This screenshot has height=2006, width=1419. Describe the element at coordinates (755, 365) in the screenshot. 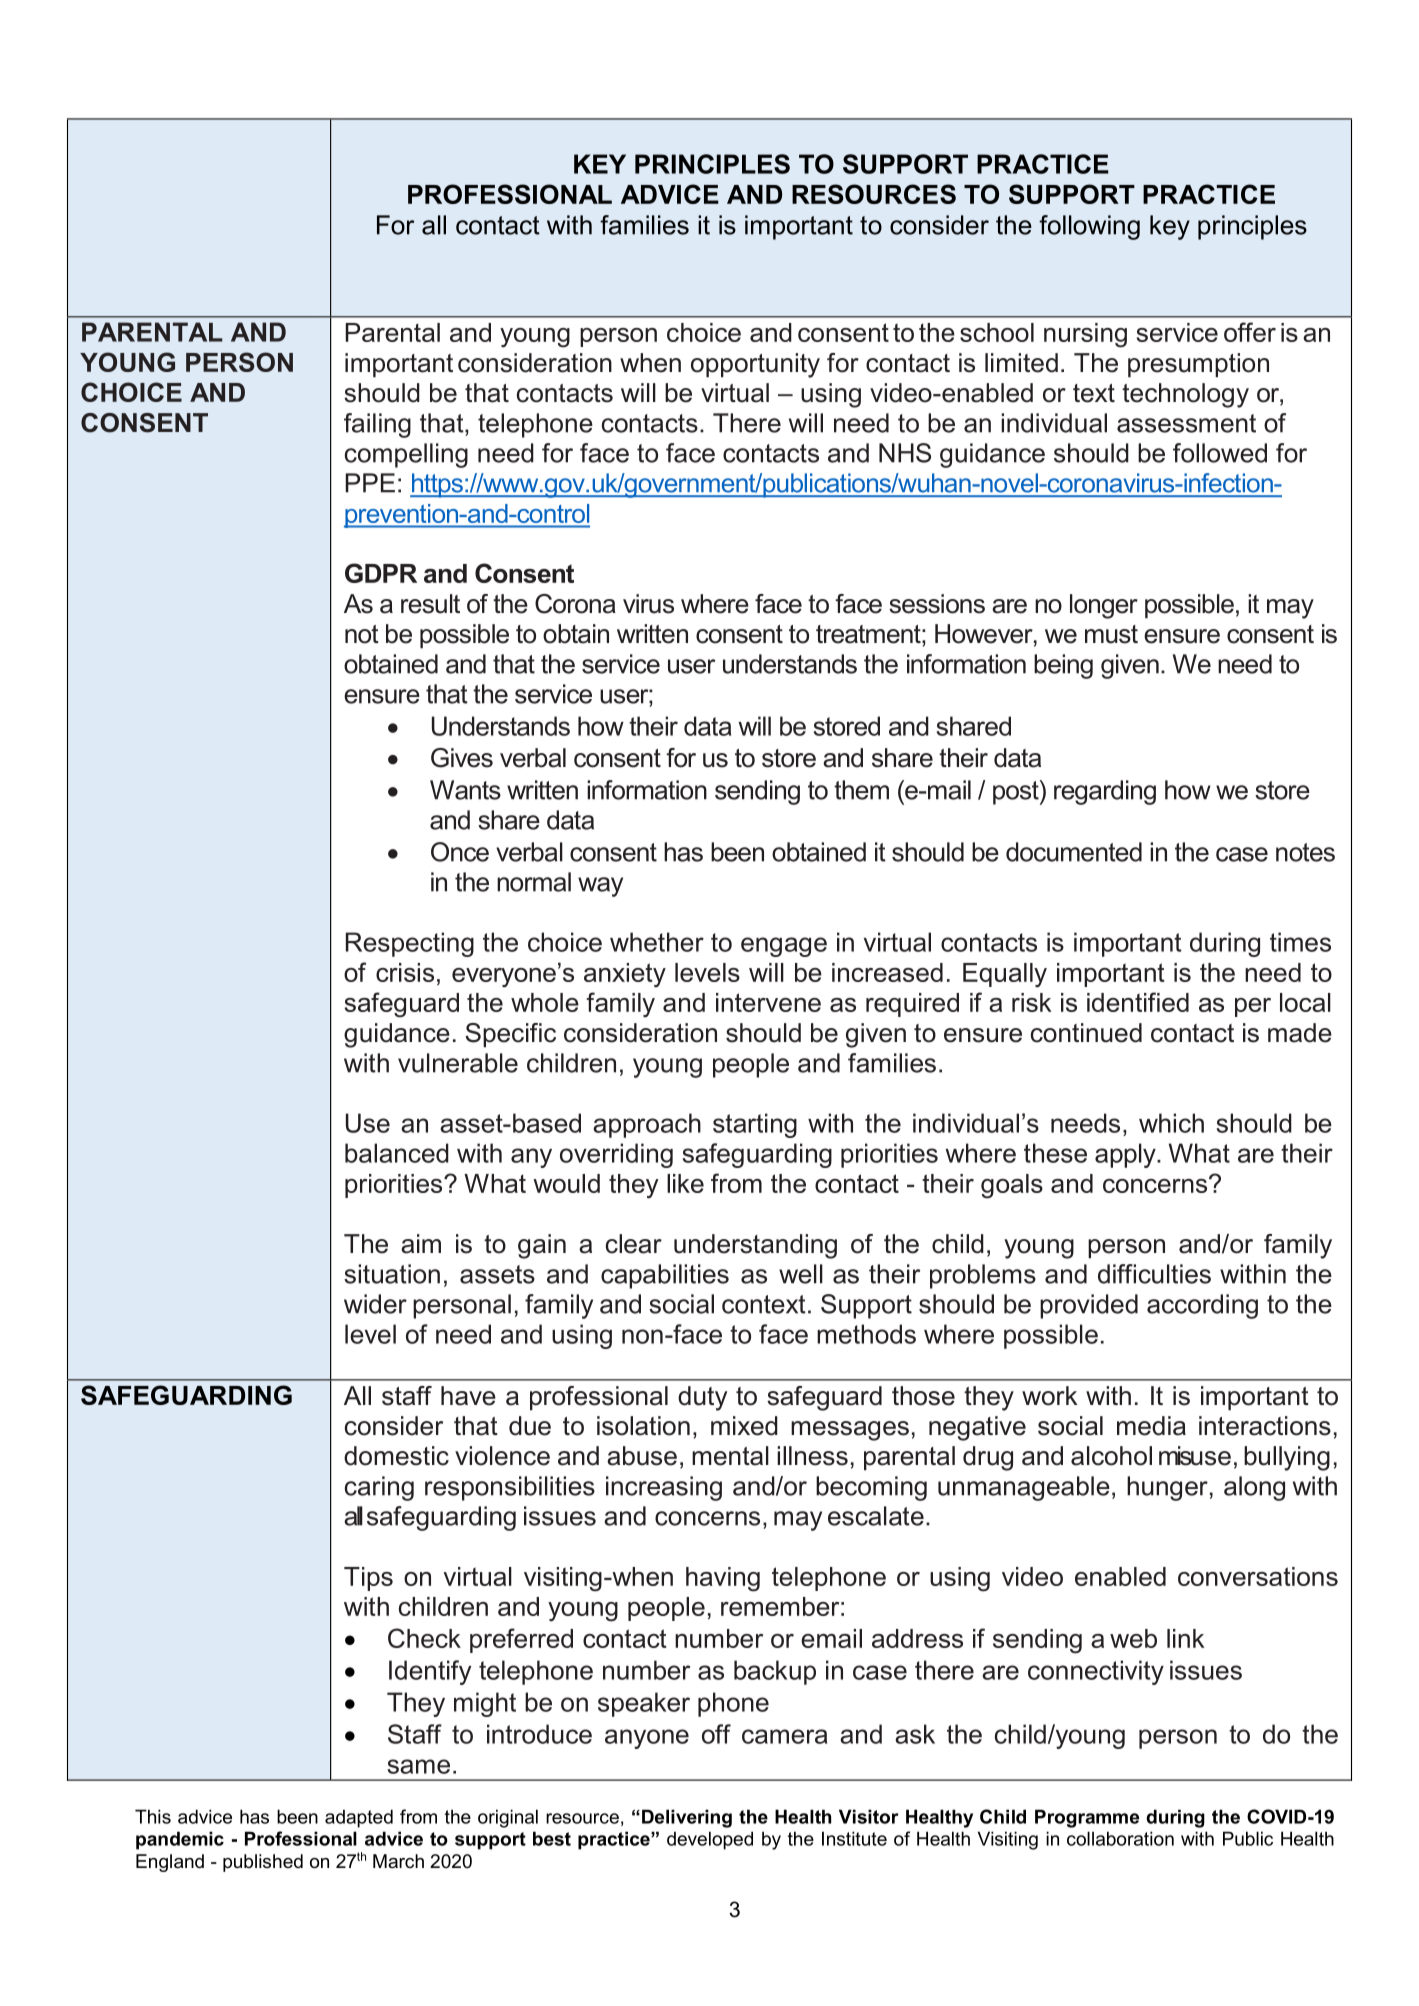

I see `opportunity` at that location.
